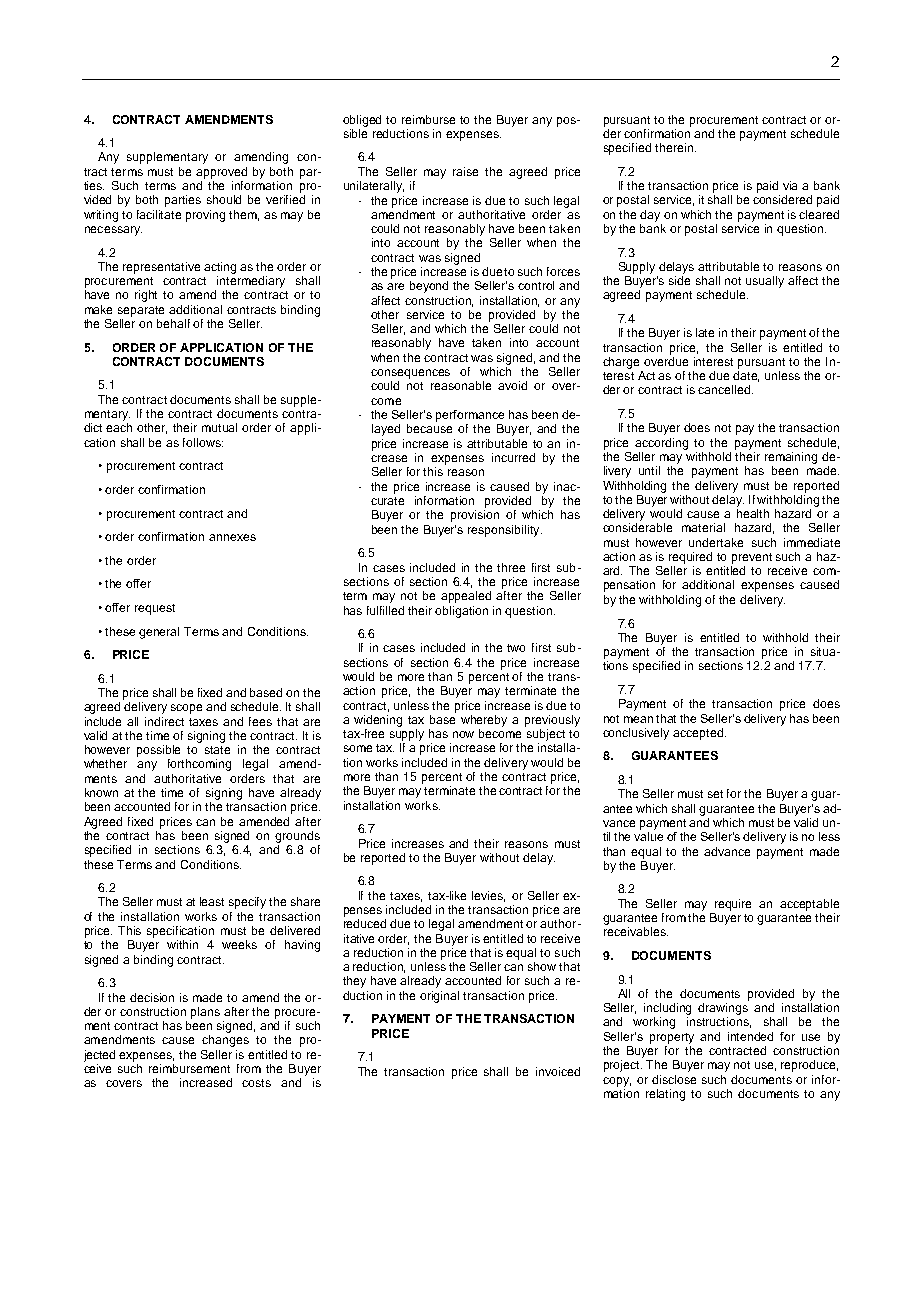  I want to click on intended, so click(750, 1036).
